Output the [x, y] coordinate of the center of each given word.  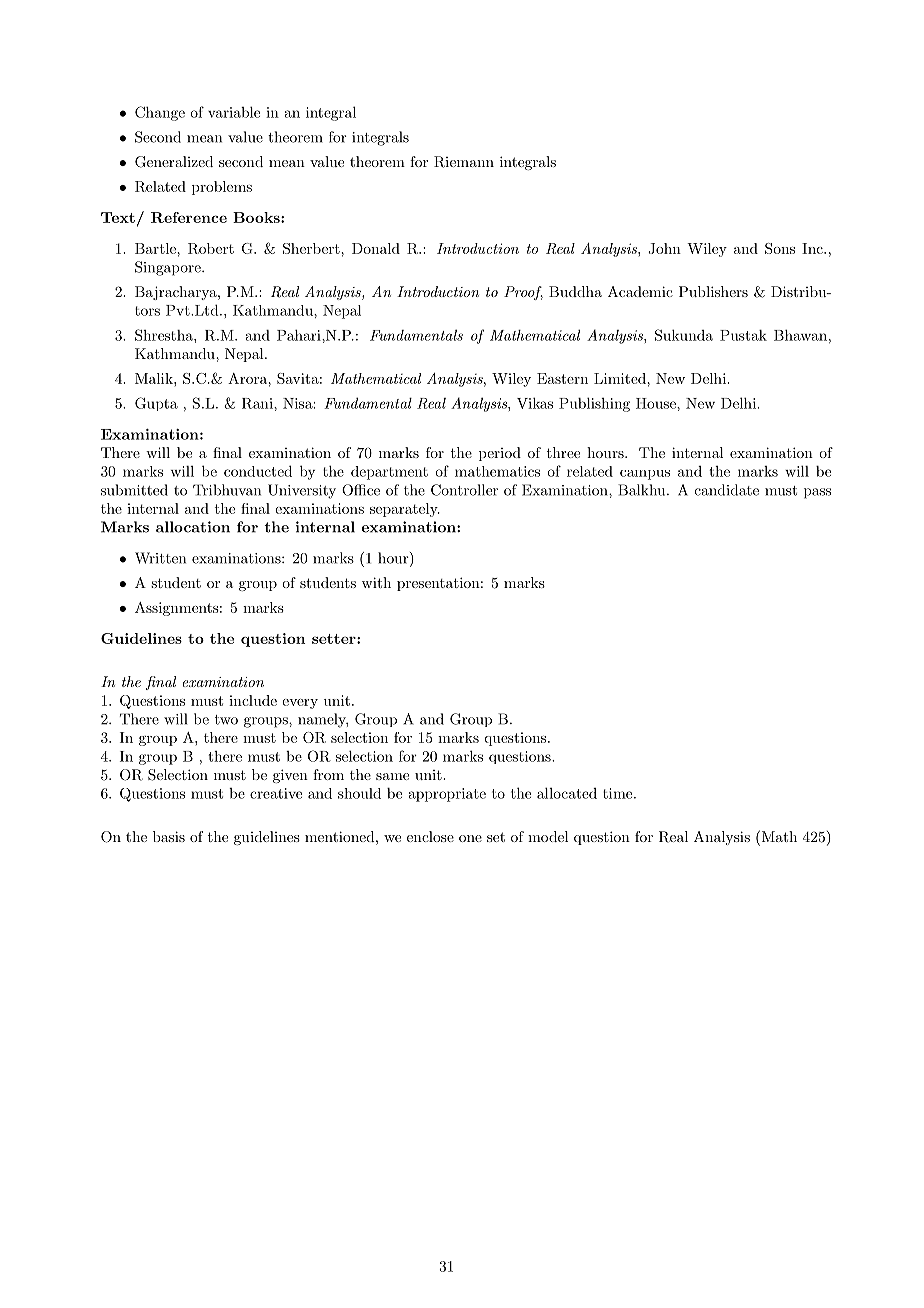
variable [234, 112]
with [376, 582]
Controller [464, 490]
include [253, 700]
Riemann [464, 162]
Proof [523, 293]
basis [169, 836]
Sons [780, 248]
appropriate [447, 795]
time [617, 793]
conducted [258, 471]
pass [817, 493]
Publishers [713, 291]
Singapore [169, 268]
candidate [727, 490]
